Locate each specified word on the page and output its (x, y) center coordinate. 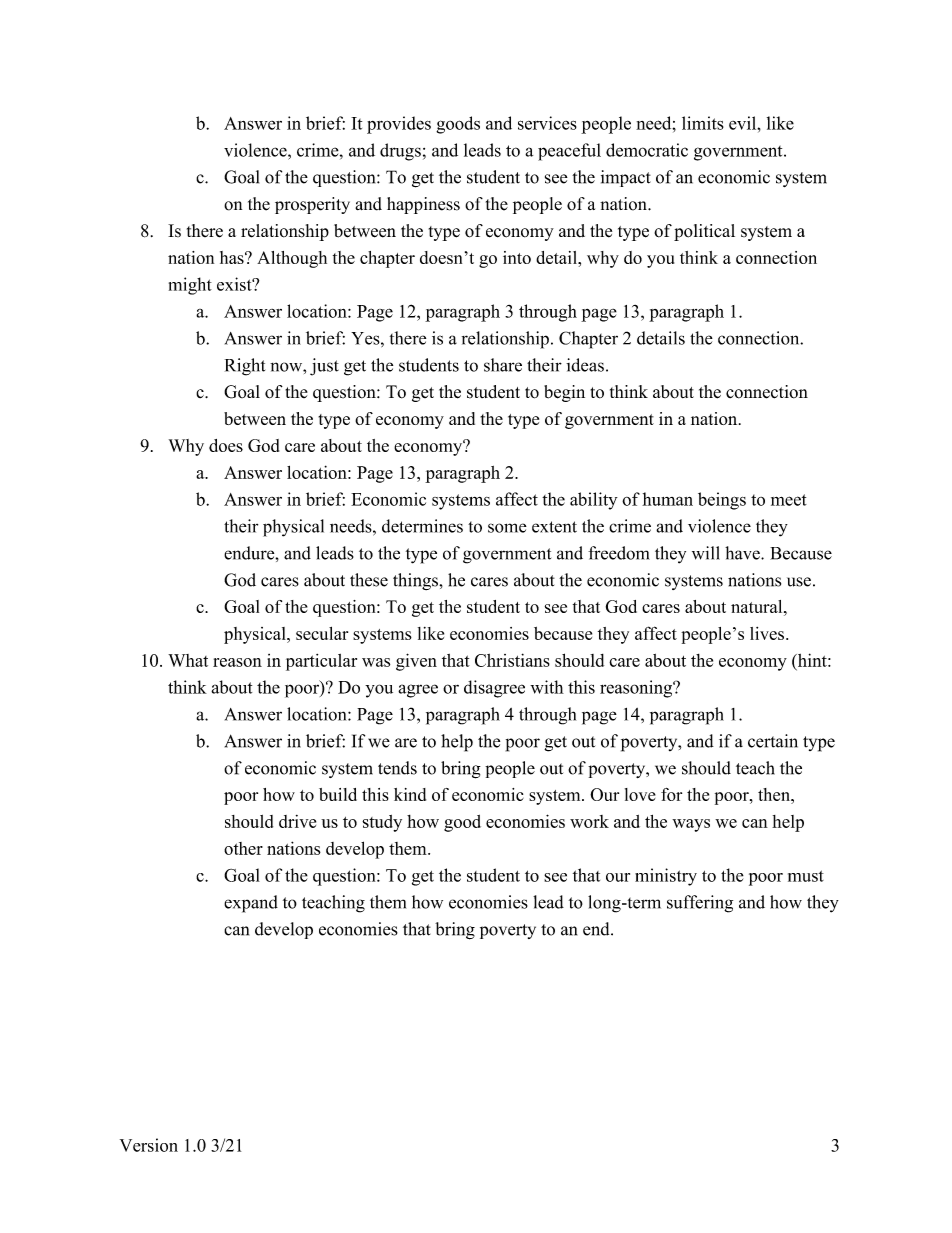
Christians (512, 660)
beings (722, 501)
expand (251, 904)
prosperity (312, 205)
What (188, 660)
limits (703, 123)
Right (245, 367)
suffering (700, 904)
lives (767, 633)
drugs (400, 152)
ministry (666, 877)
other (243, 848)
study (382, 823)
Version (149, 1145)
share (503, 365)
